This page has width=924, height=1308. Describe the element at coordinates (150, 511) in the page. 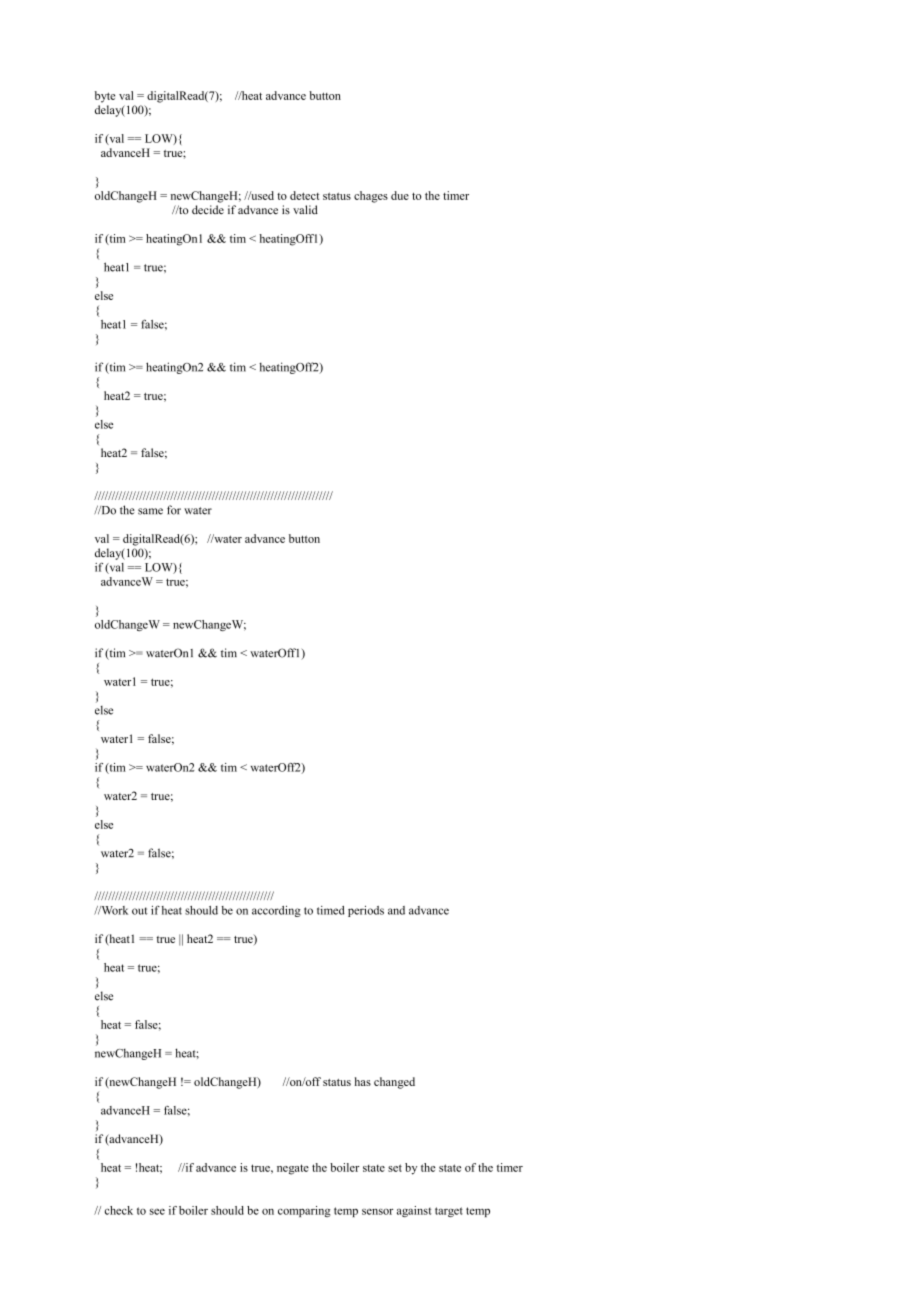

I see `same` at that location.
